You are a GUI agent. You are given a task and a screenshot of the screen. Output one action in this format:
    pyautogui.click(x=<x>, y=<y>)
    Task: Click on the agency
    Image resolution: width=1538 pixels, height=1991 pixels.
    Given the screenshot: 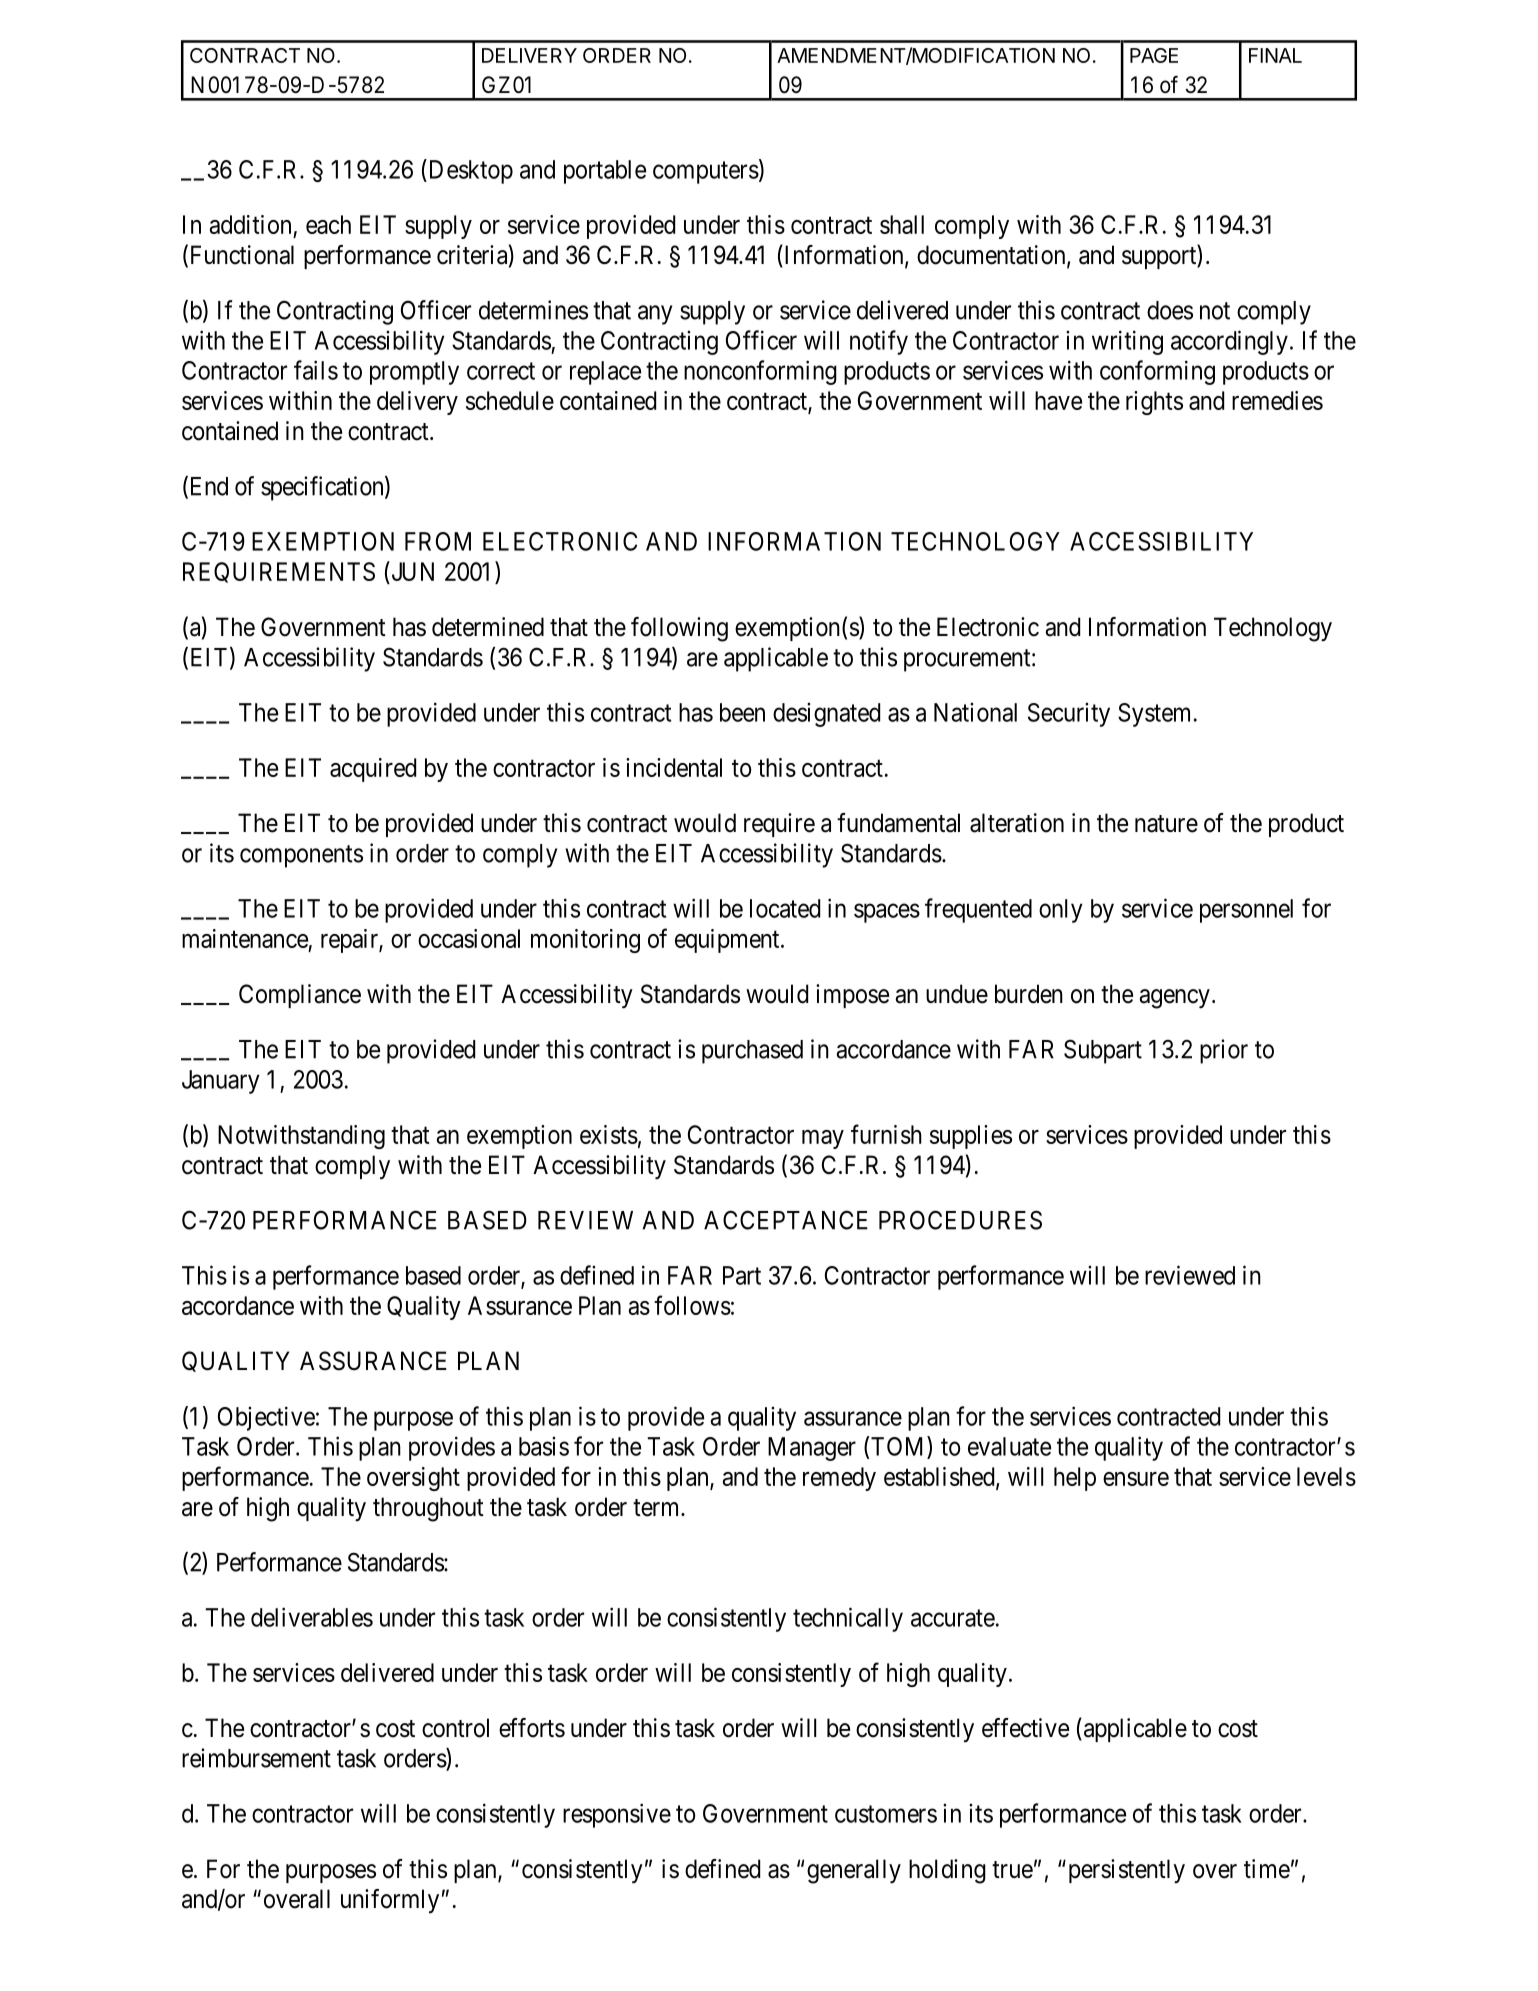 What is the action you would take?
    pyautogui.click(x=1174, y=999)
